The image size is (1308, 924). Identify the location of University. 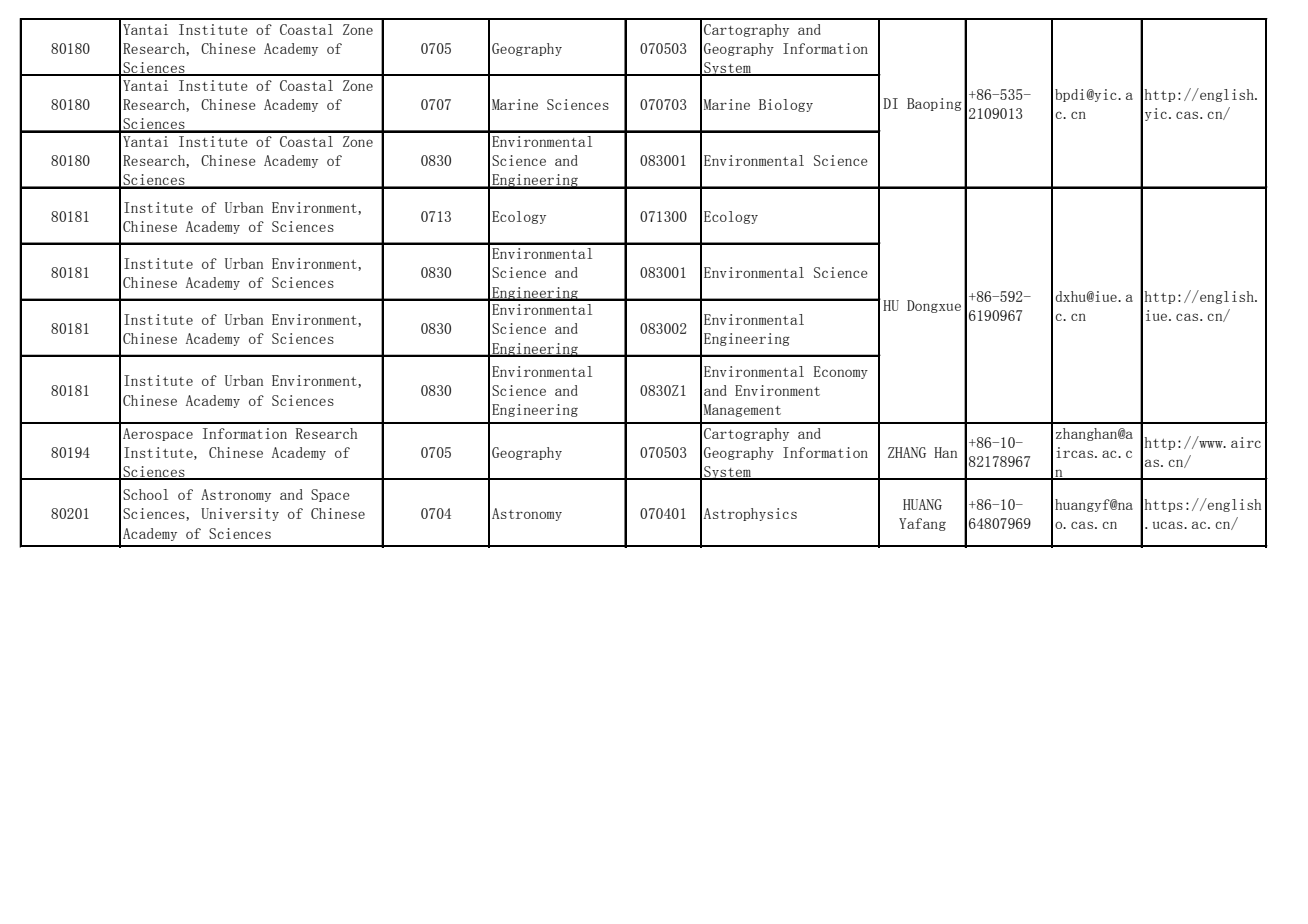
(240, 514).
